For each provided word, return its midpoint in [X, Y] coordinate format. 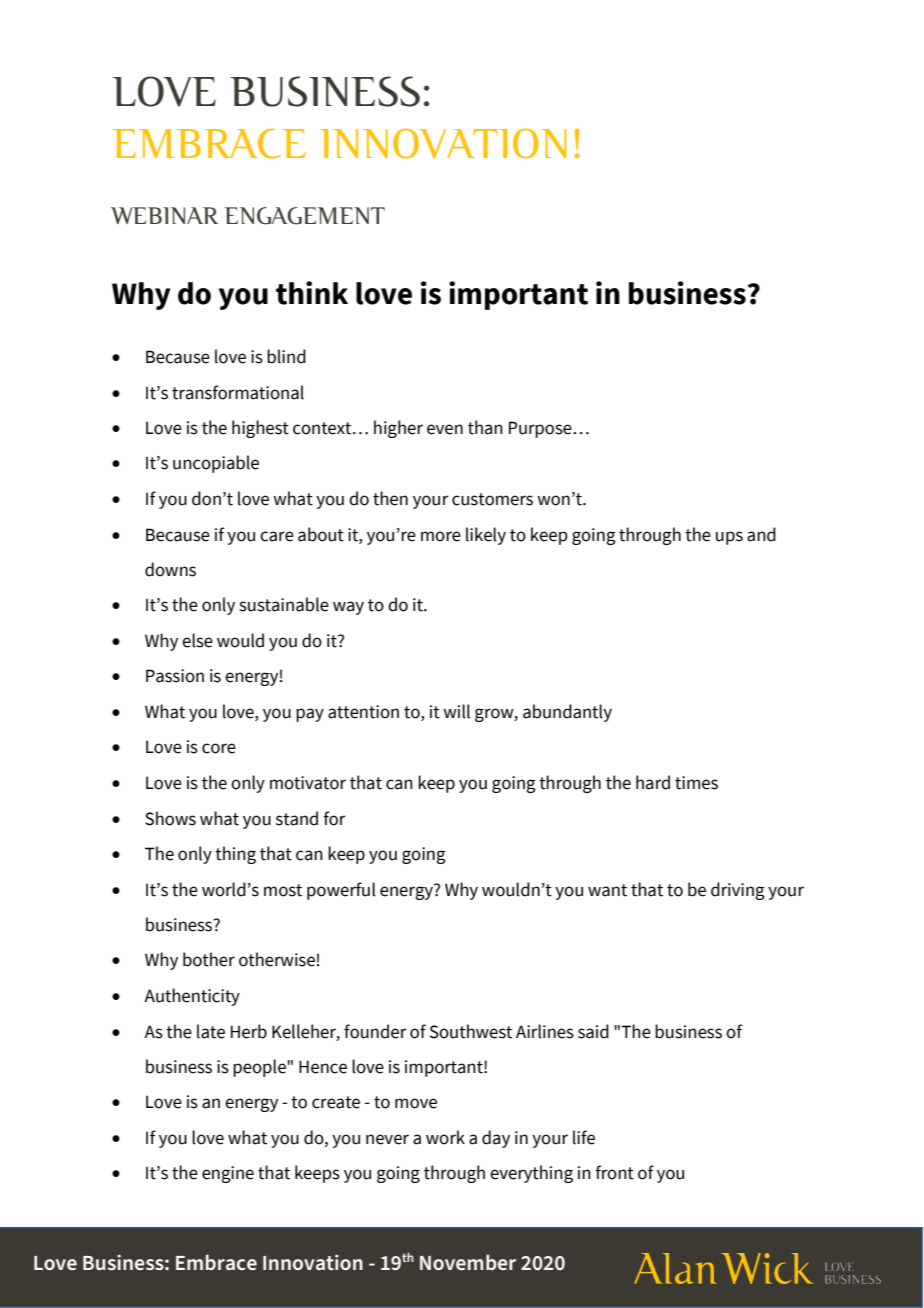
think [312, 293]
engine [228, 1174]
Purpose [541, 429]
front [614, 1172]
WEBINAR [164, 215]
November [468, 1262]
